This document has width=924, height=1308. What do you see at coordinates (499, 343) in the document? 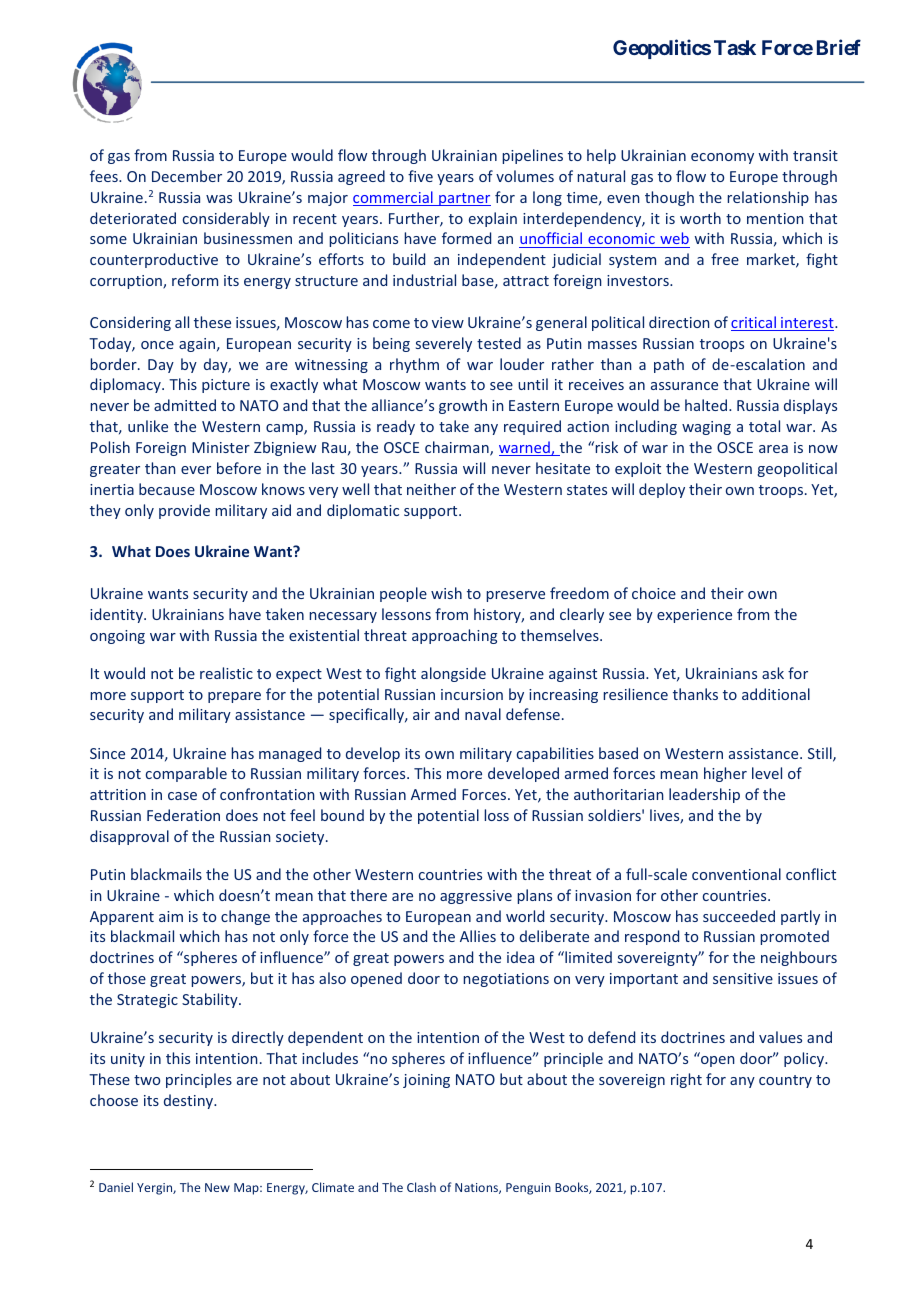
I see `tested` at bounding box center [499, 343].
